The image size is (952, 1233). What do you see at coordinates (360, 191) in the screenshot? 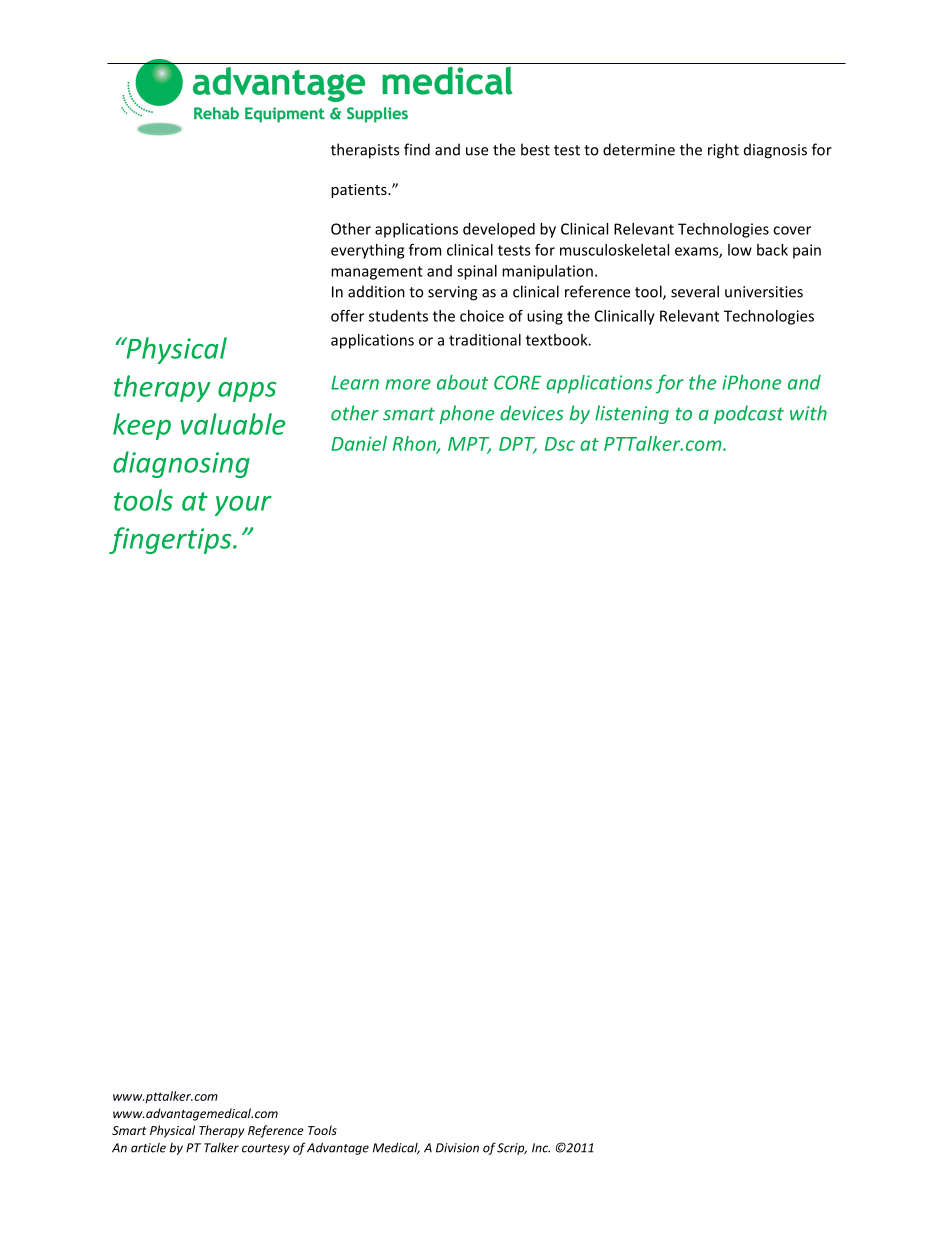
I see `patients` at bounding box center [360, 191].
